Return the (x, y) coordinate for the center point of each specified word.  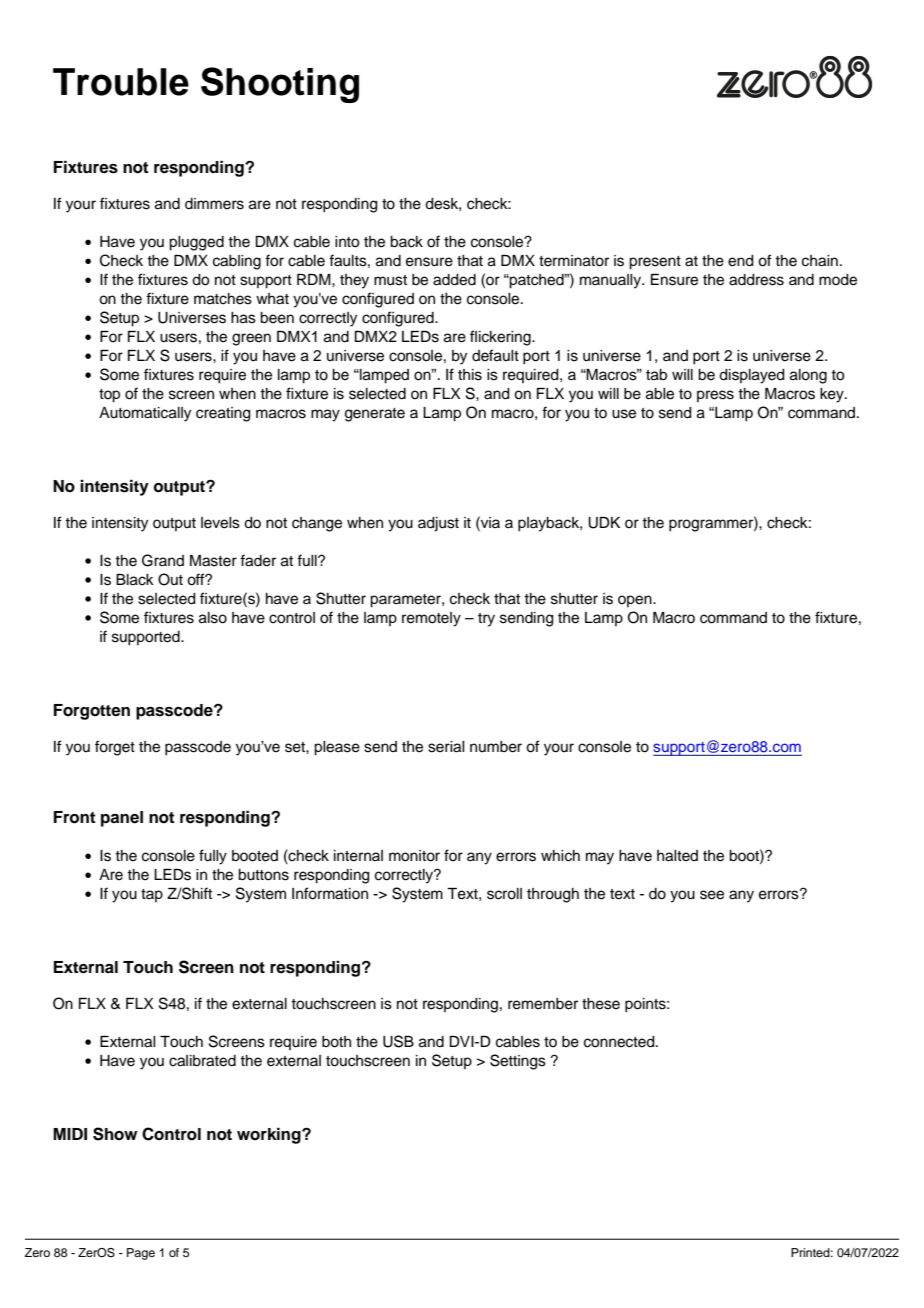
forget (115, 748)
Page (141, 1254)
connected (620, 1042)
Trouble (121, 82)
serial (446, 747)
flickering (501, 338)
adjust (438, 524)
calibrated (202, 1061)
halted (677, 856)
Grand (163, 560)
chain (820, 261)
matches (223, 299)
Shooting (280, 85)
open (636, 601)
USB (398, 1041)
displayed (752, 376)
